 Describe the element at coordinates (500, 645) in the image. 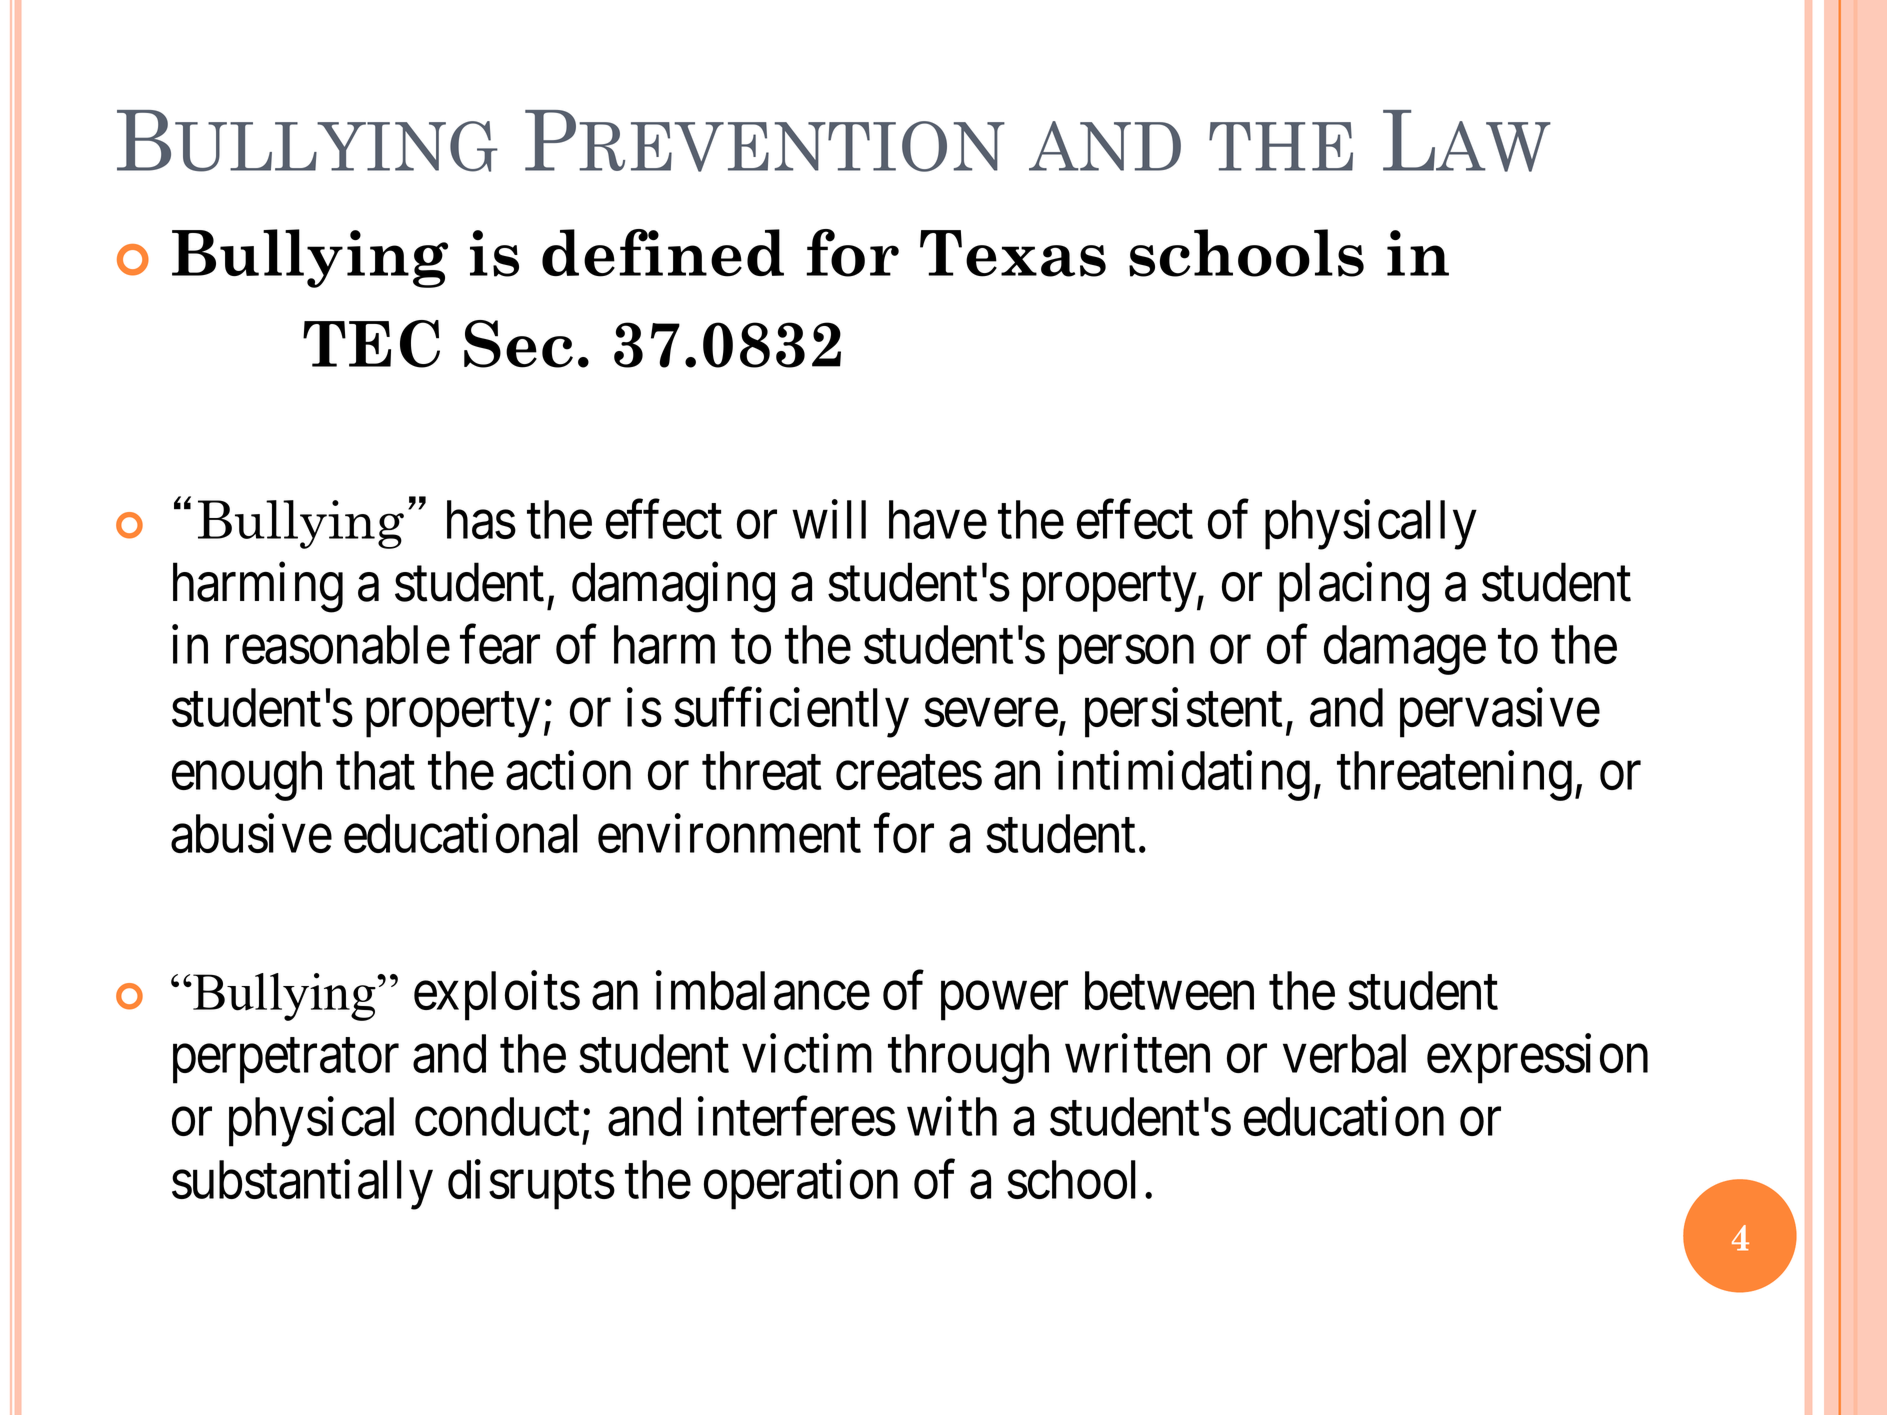

I see `fear` at that location.
